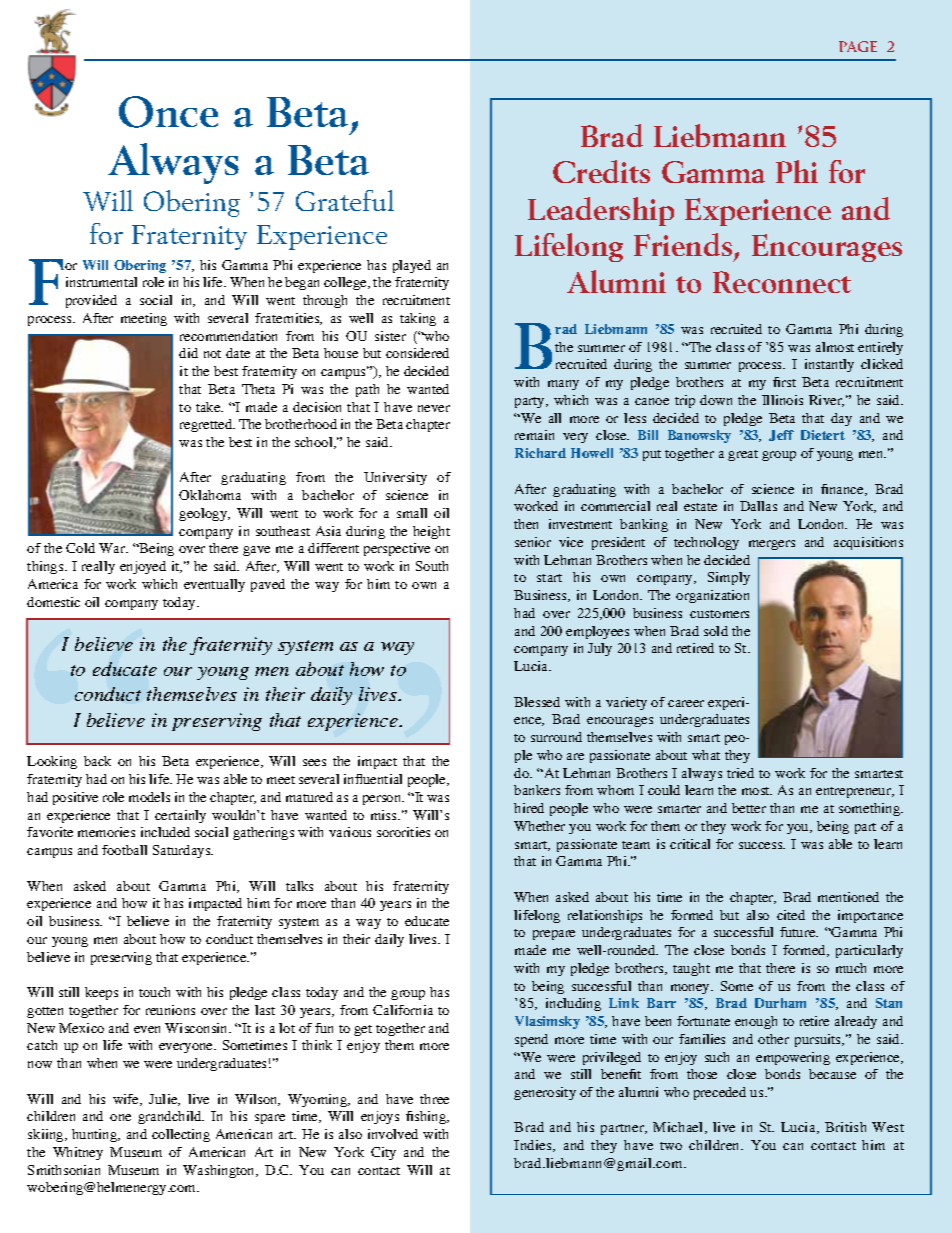 Image resolution: width=952 pixels, height=1233 pixels. What do you see at coordinates (97, 761) in the page?
I see `back` at bounding box center [97, 761].
